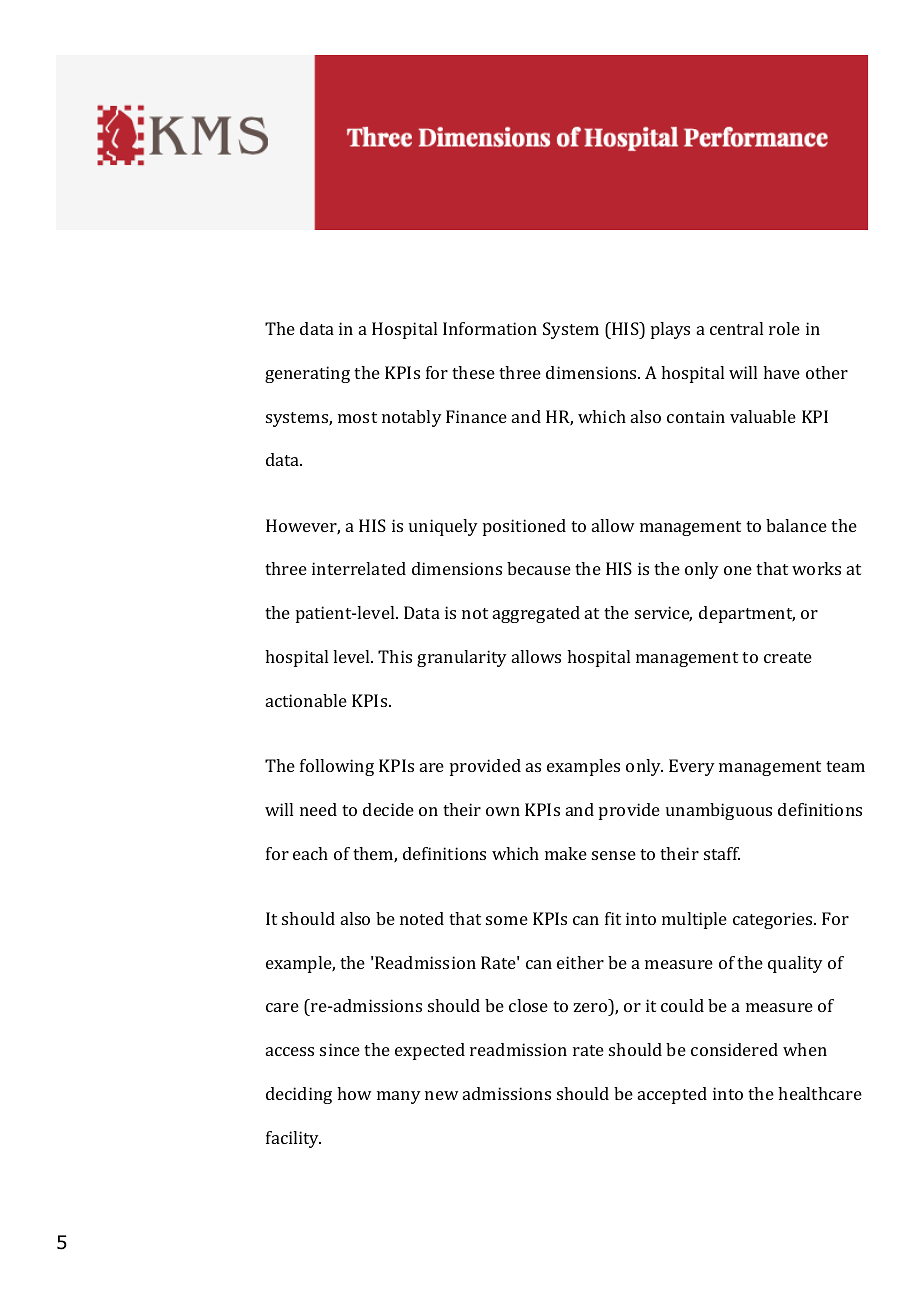 The height and width of the image is (1308, 924). Describe the element at coordinates (796, 525) in the image. I see `balance` at that location.
